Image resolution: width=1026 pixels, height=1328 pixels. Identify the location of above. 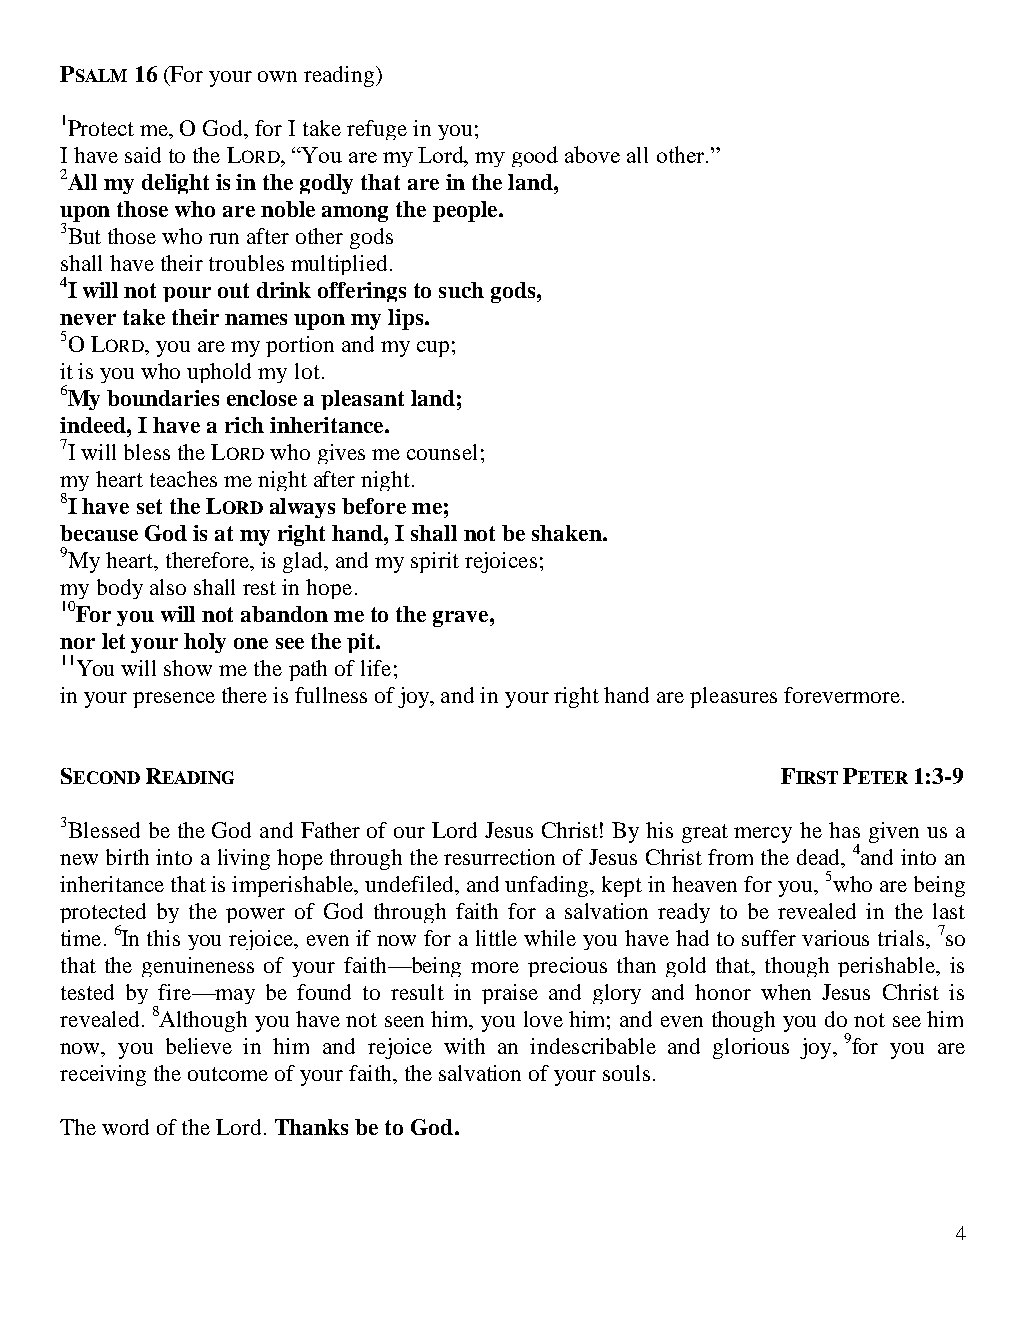
(592, 154).
